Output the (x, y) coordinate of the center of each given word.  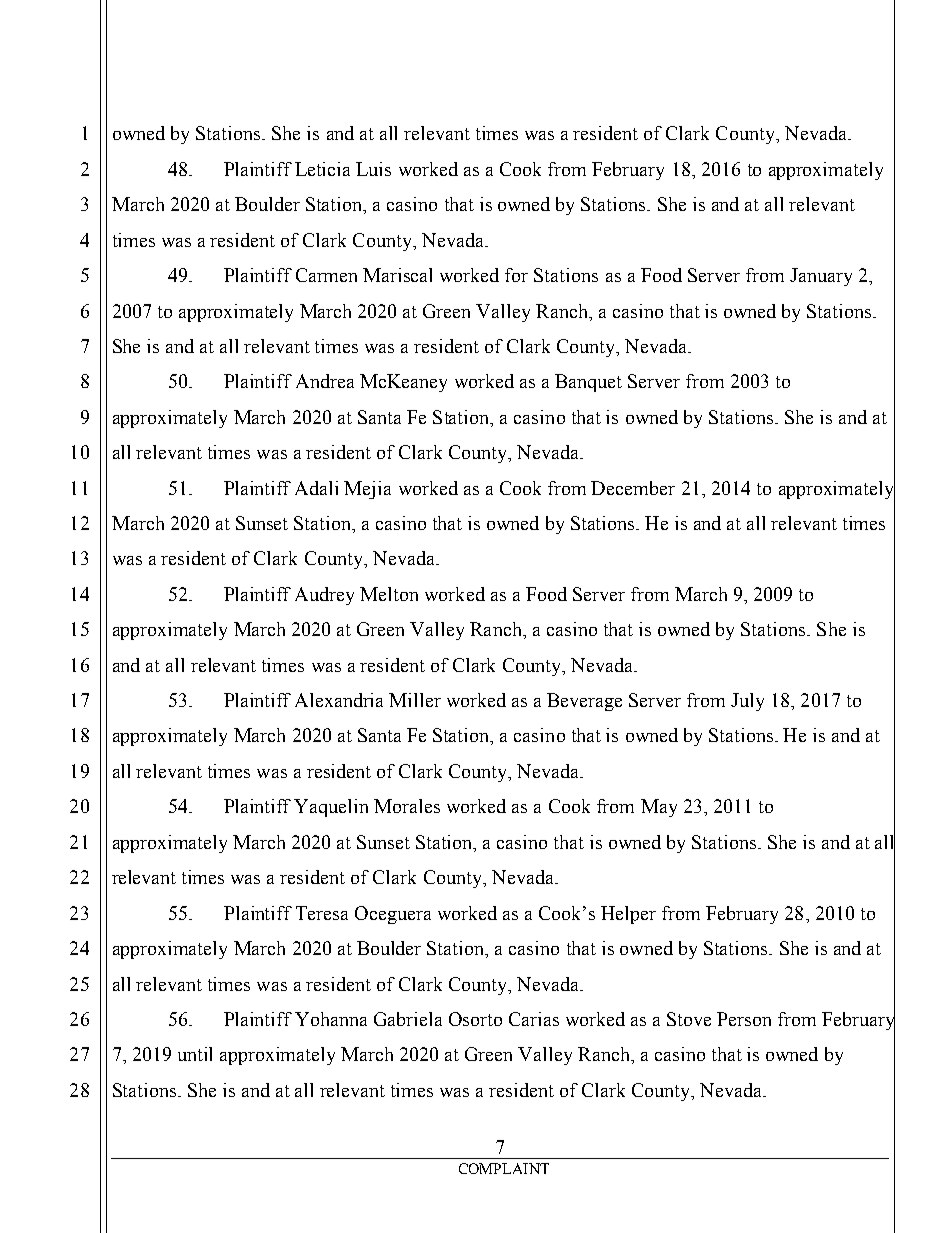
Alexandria (339, 700)
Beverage (584, 702)
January (821, 277)
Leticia (322, 169)
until (195, 1054)
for (516, 275)
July (747, 702)
